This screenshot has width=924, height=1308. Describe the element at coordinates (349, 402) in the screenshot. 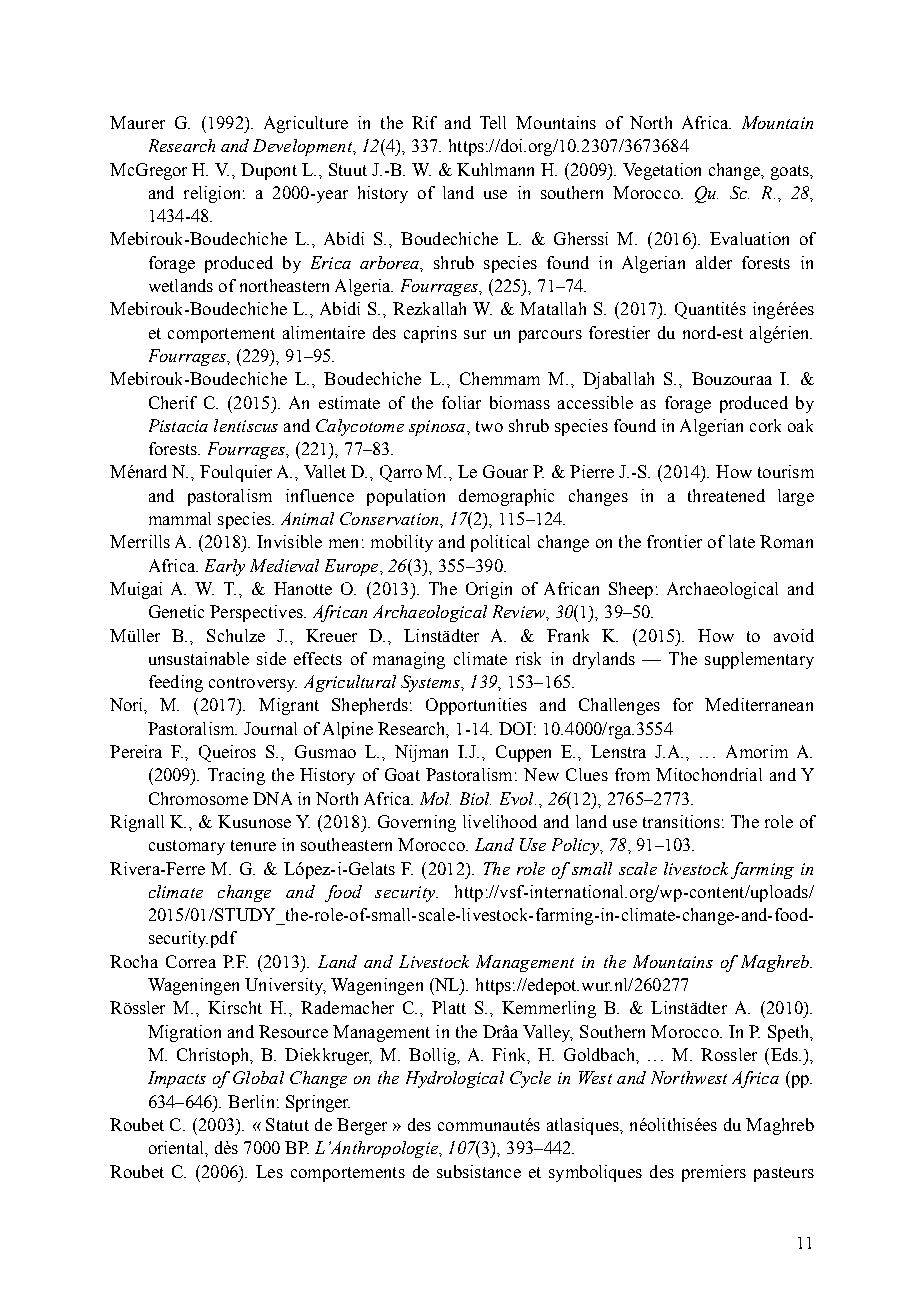

I see `estimate` at that location.
